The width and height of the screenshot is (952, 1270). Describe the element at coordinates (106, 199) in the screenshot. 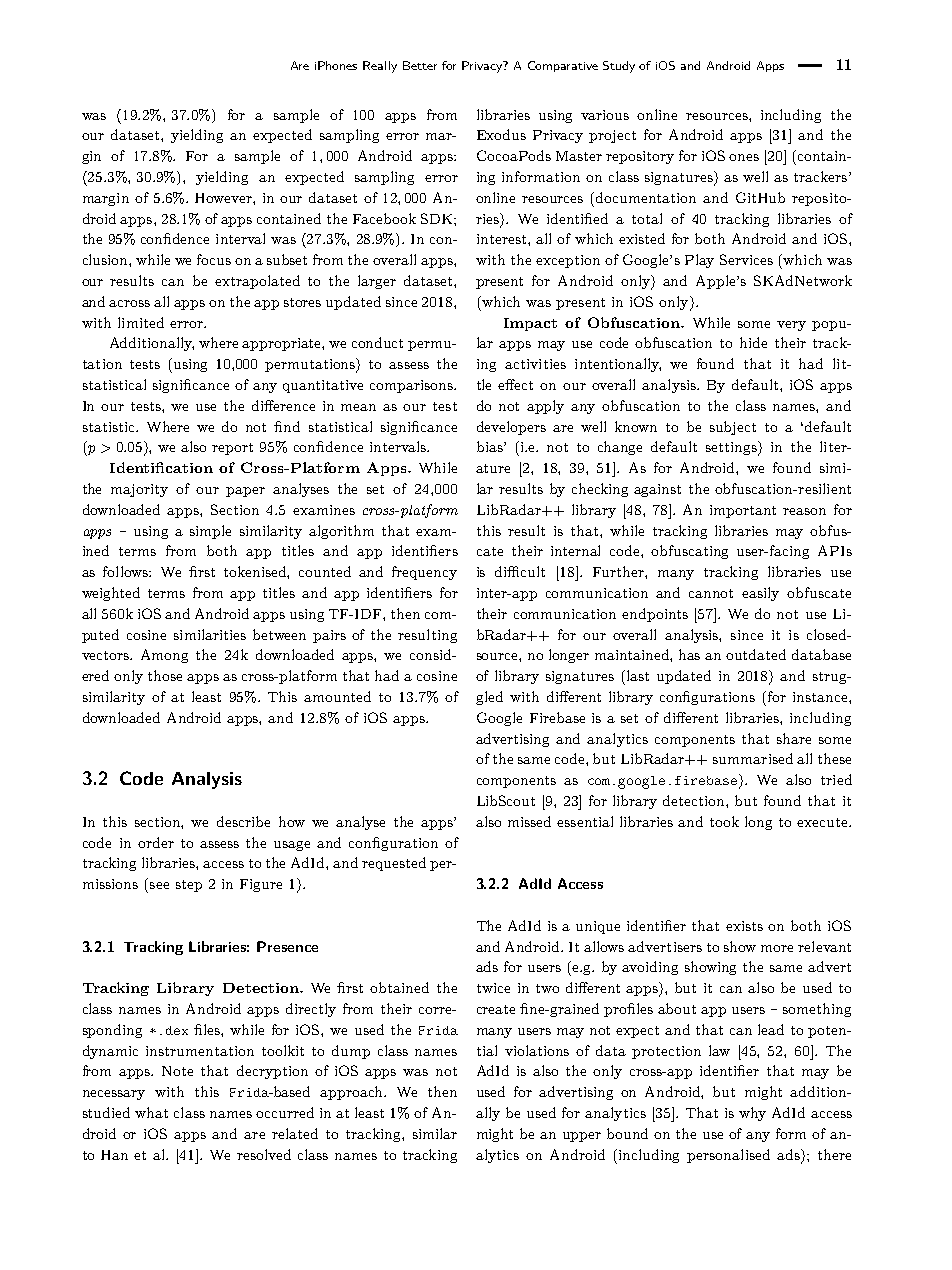

I see `margin` at that location.
